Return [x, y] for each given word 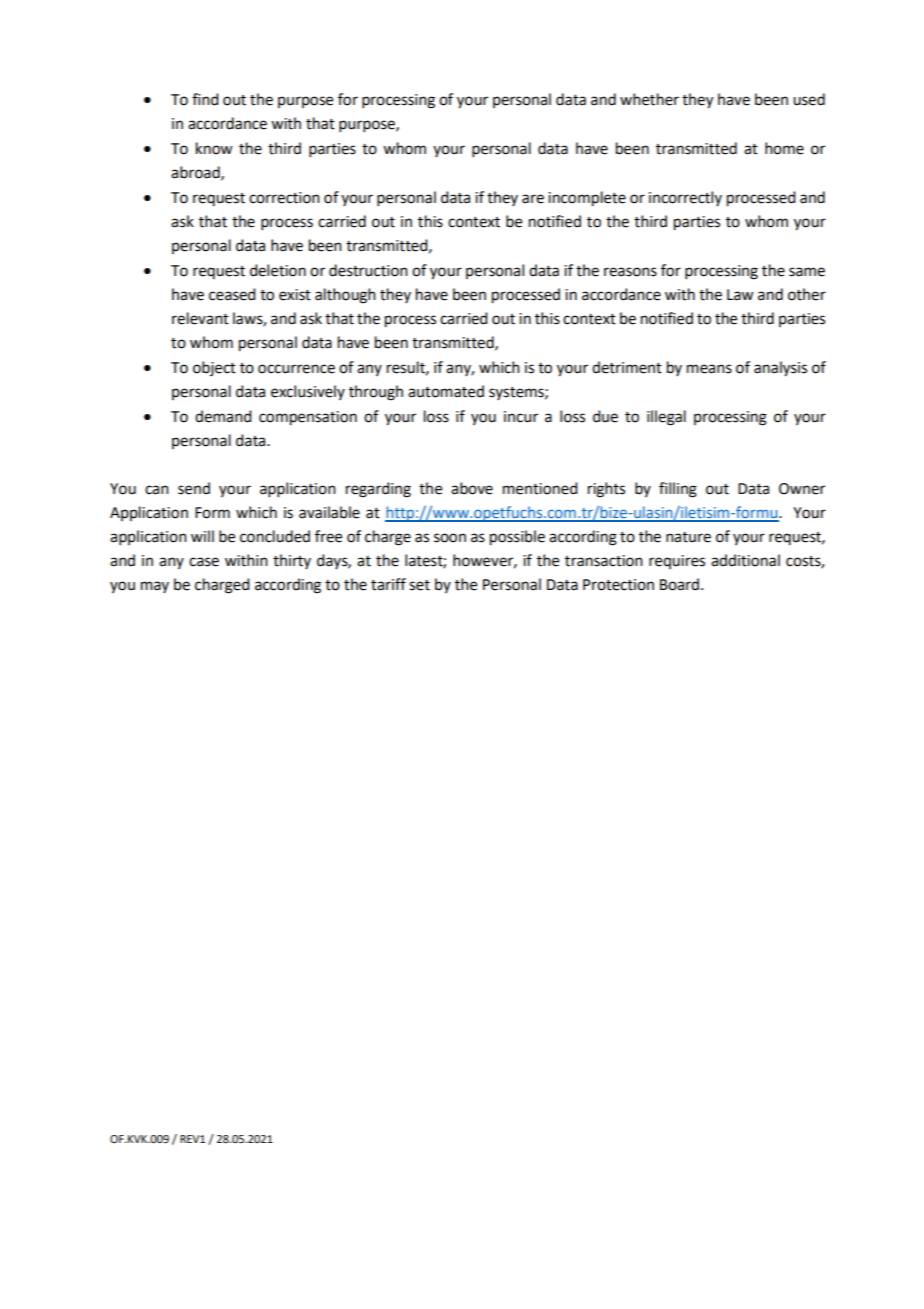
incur [521, 417]
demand [223, 416]
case [204, 562]
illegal [666, 418]
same [807, 272]
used [809, 99]
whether [649, 99]
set [419, 585]
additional [745, 560]
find [205, 99]
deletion [278, 270]
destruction [368, 270]
